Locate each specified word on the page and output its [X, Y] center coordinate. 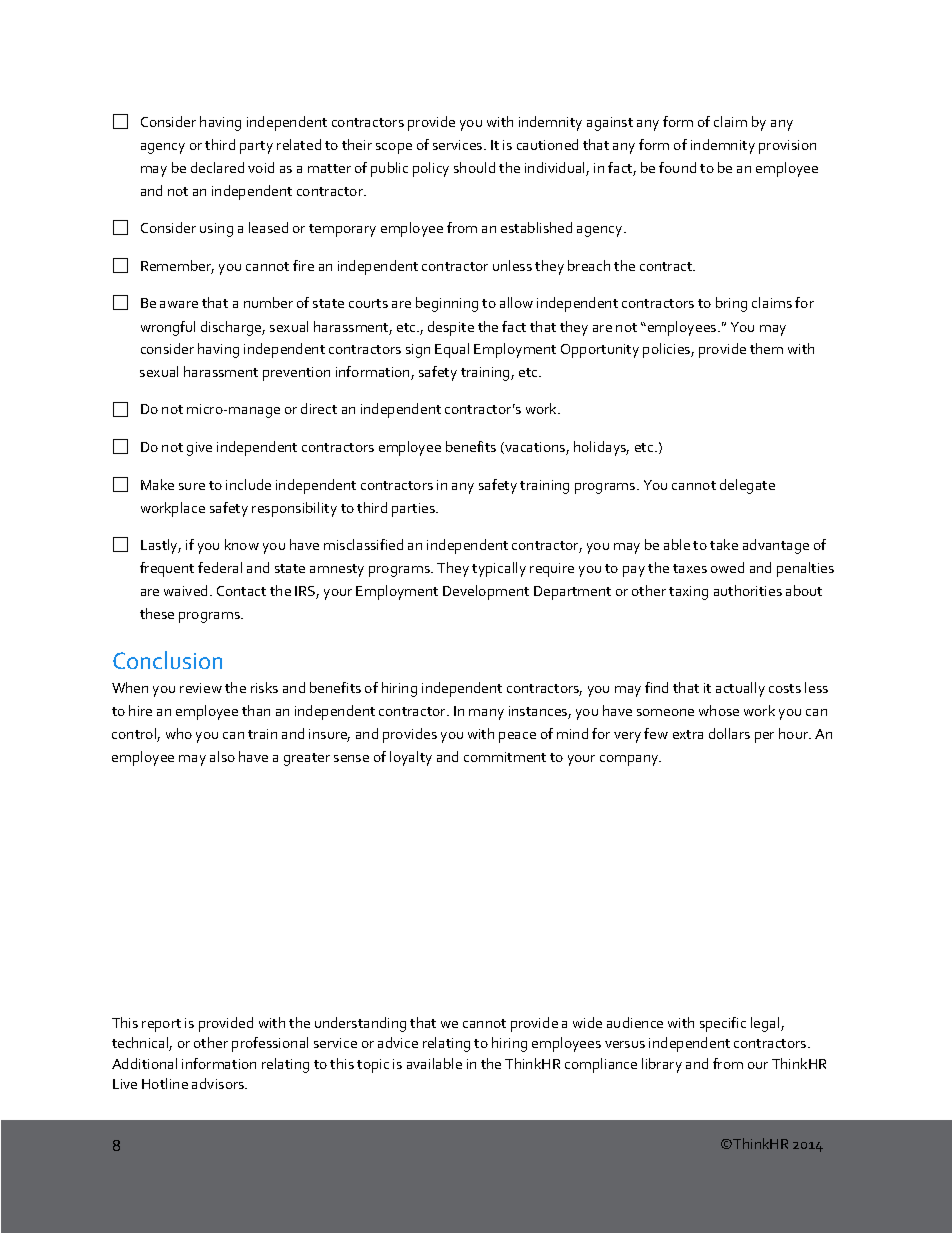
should [474, 167]
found [677, 167]
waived [185, 590]
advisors [219, 1083]
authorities [748, 590]
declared [217, 167]
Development [486, 592]
